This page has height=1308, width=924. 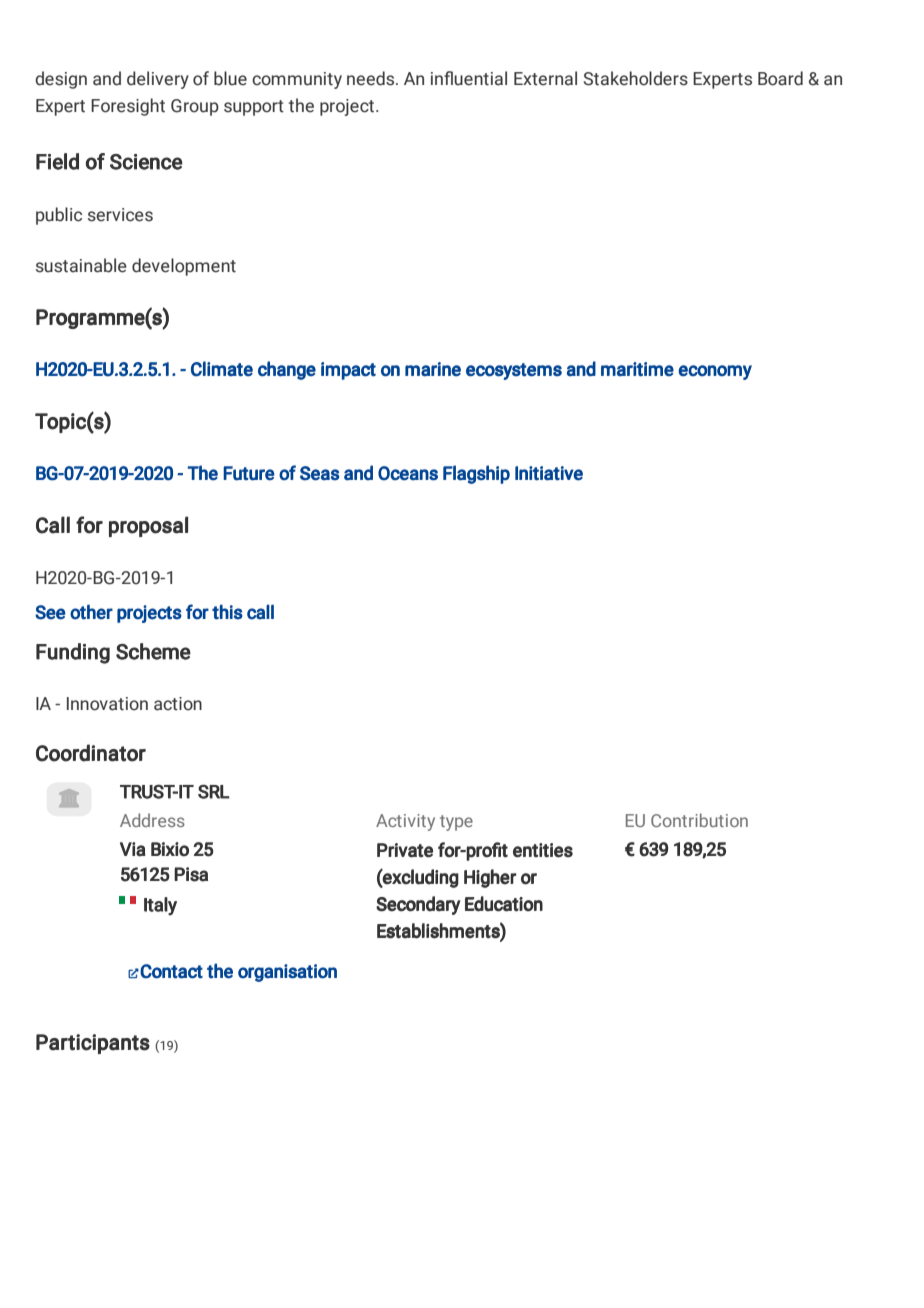 I want to click on Activity, so click(x=405, y=822).
